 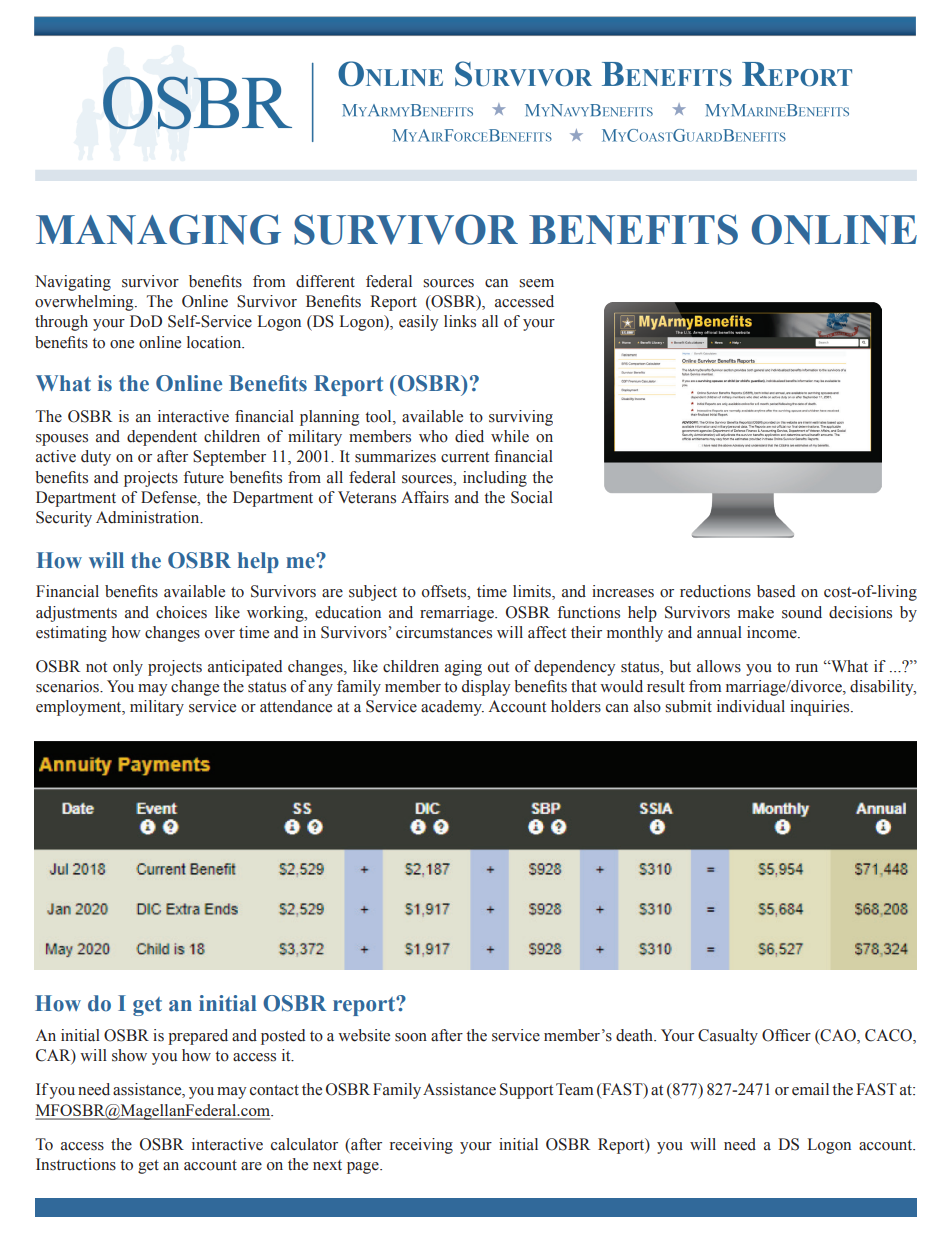 I want to click on receiving, so click(x=421, y=1146).
